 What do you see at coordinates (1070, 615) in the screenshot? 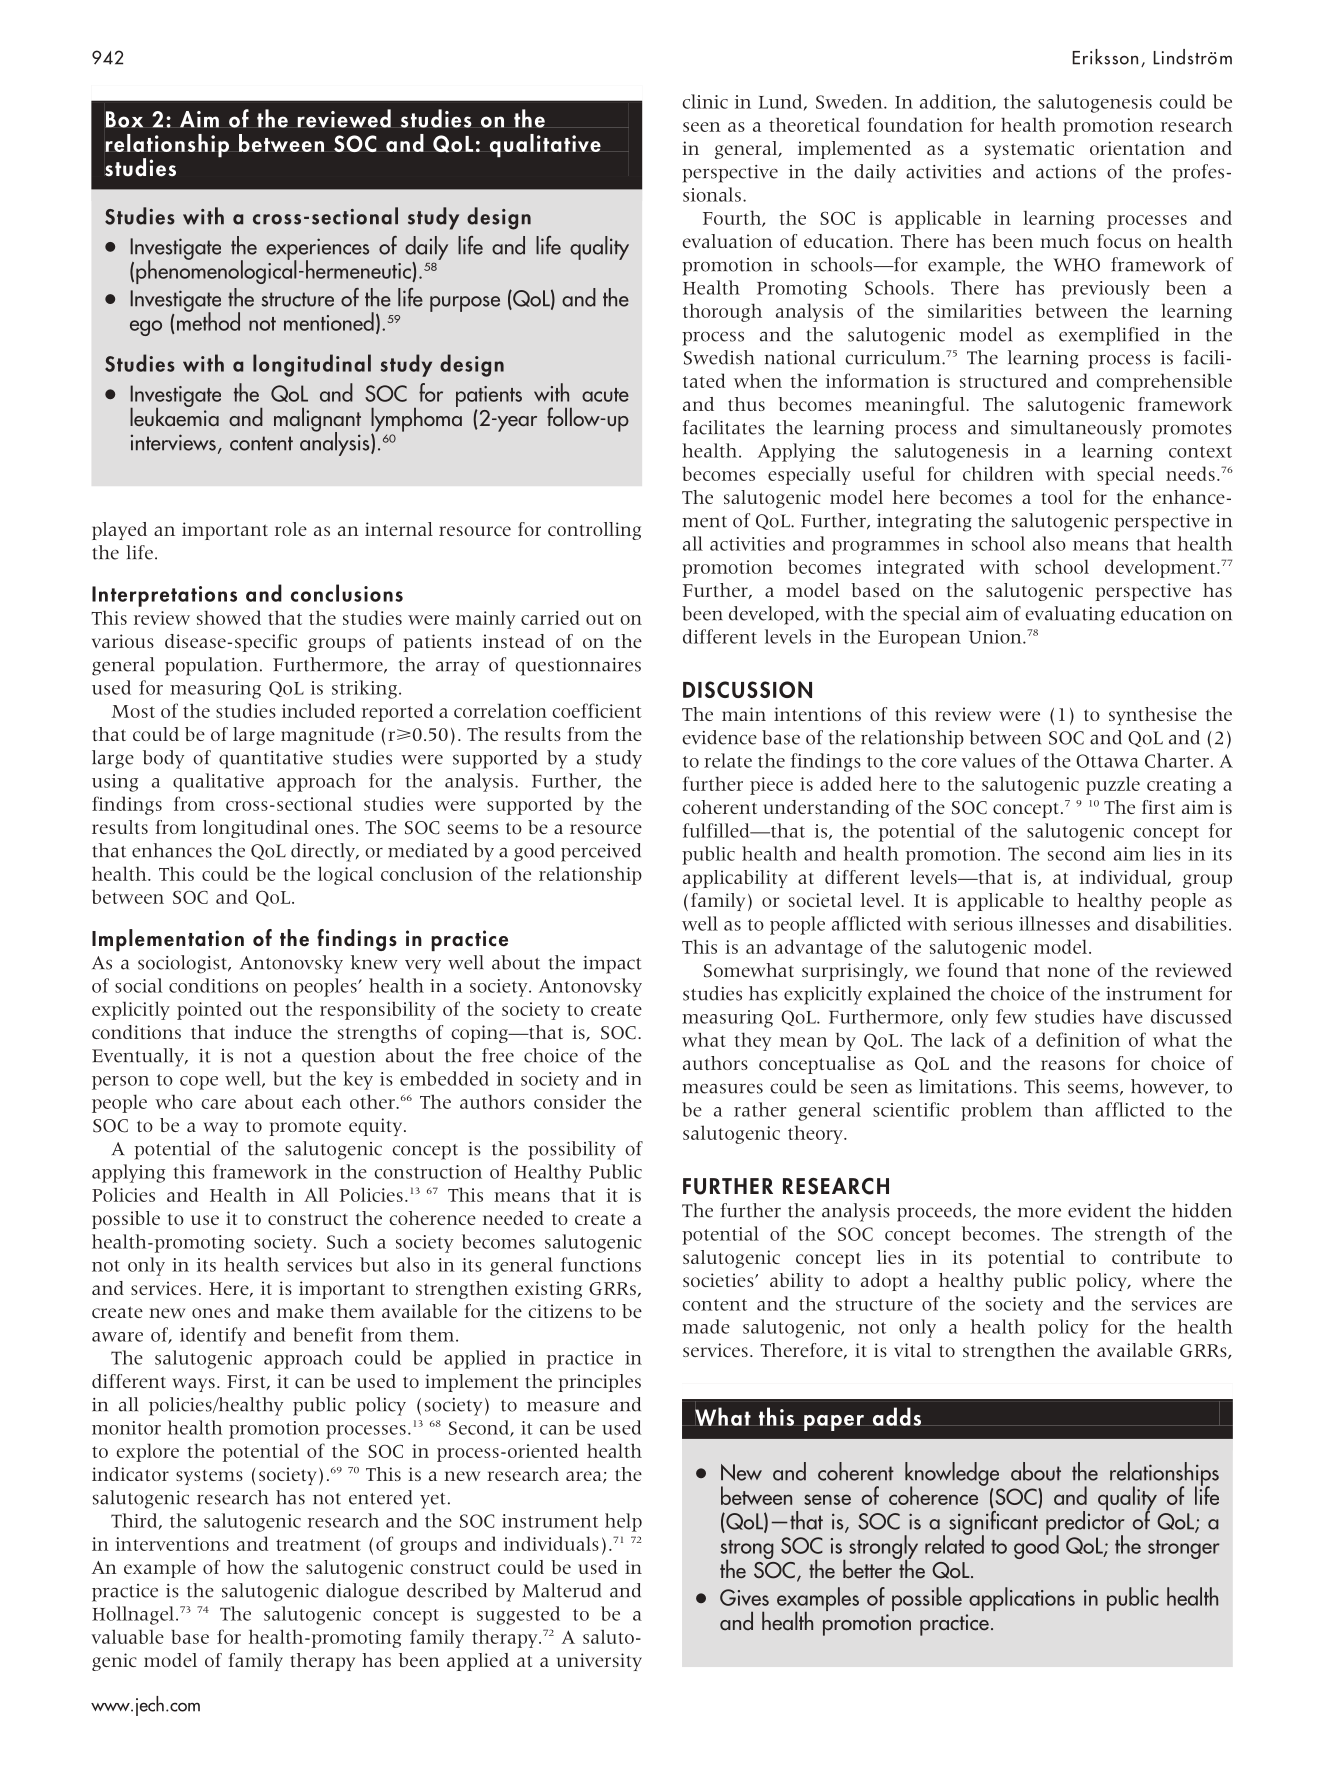
I see `evaluating` at bounding box center [1070, 615].
